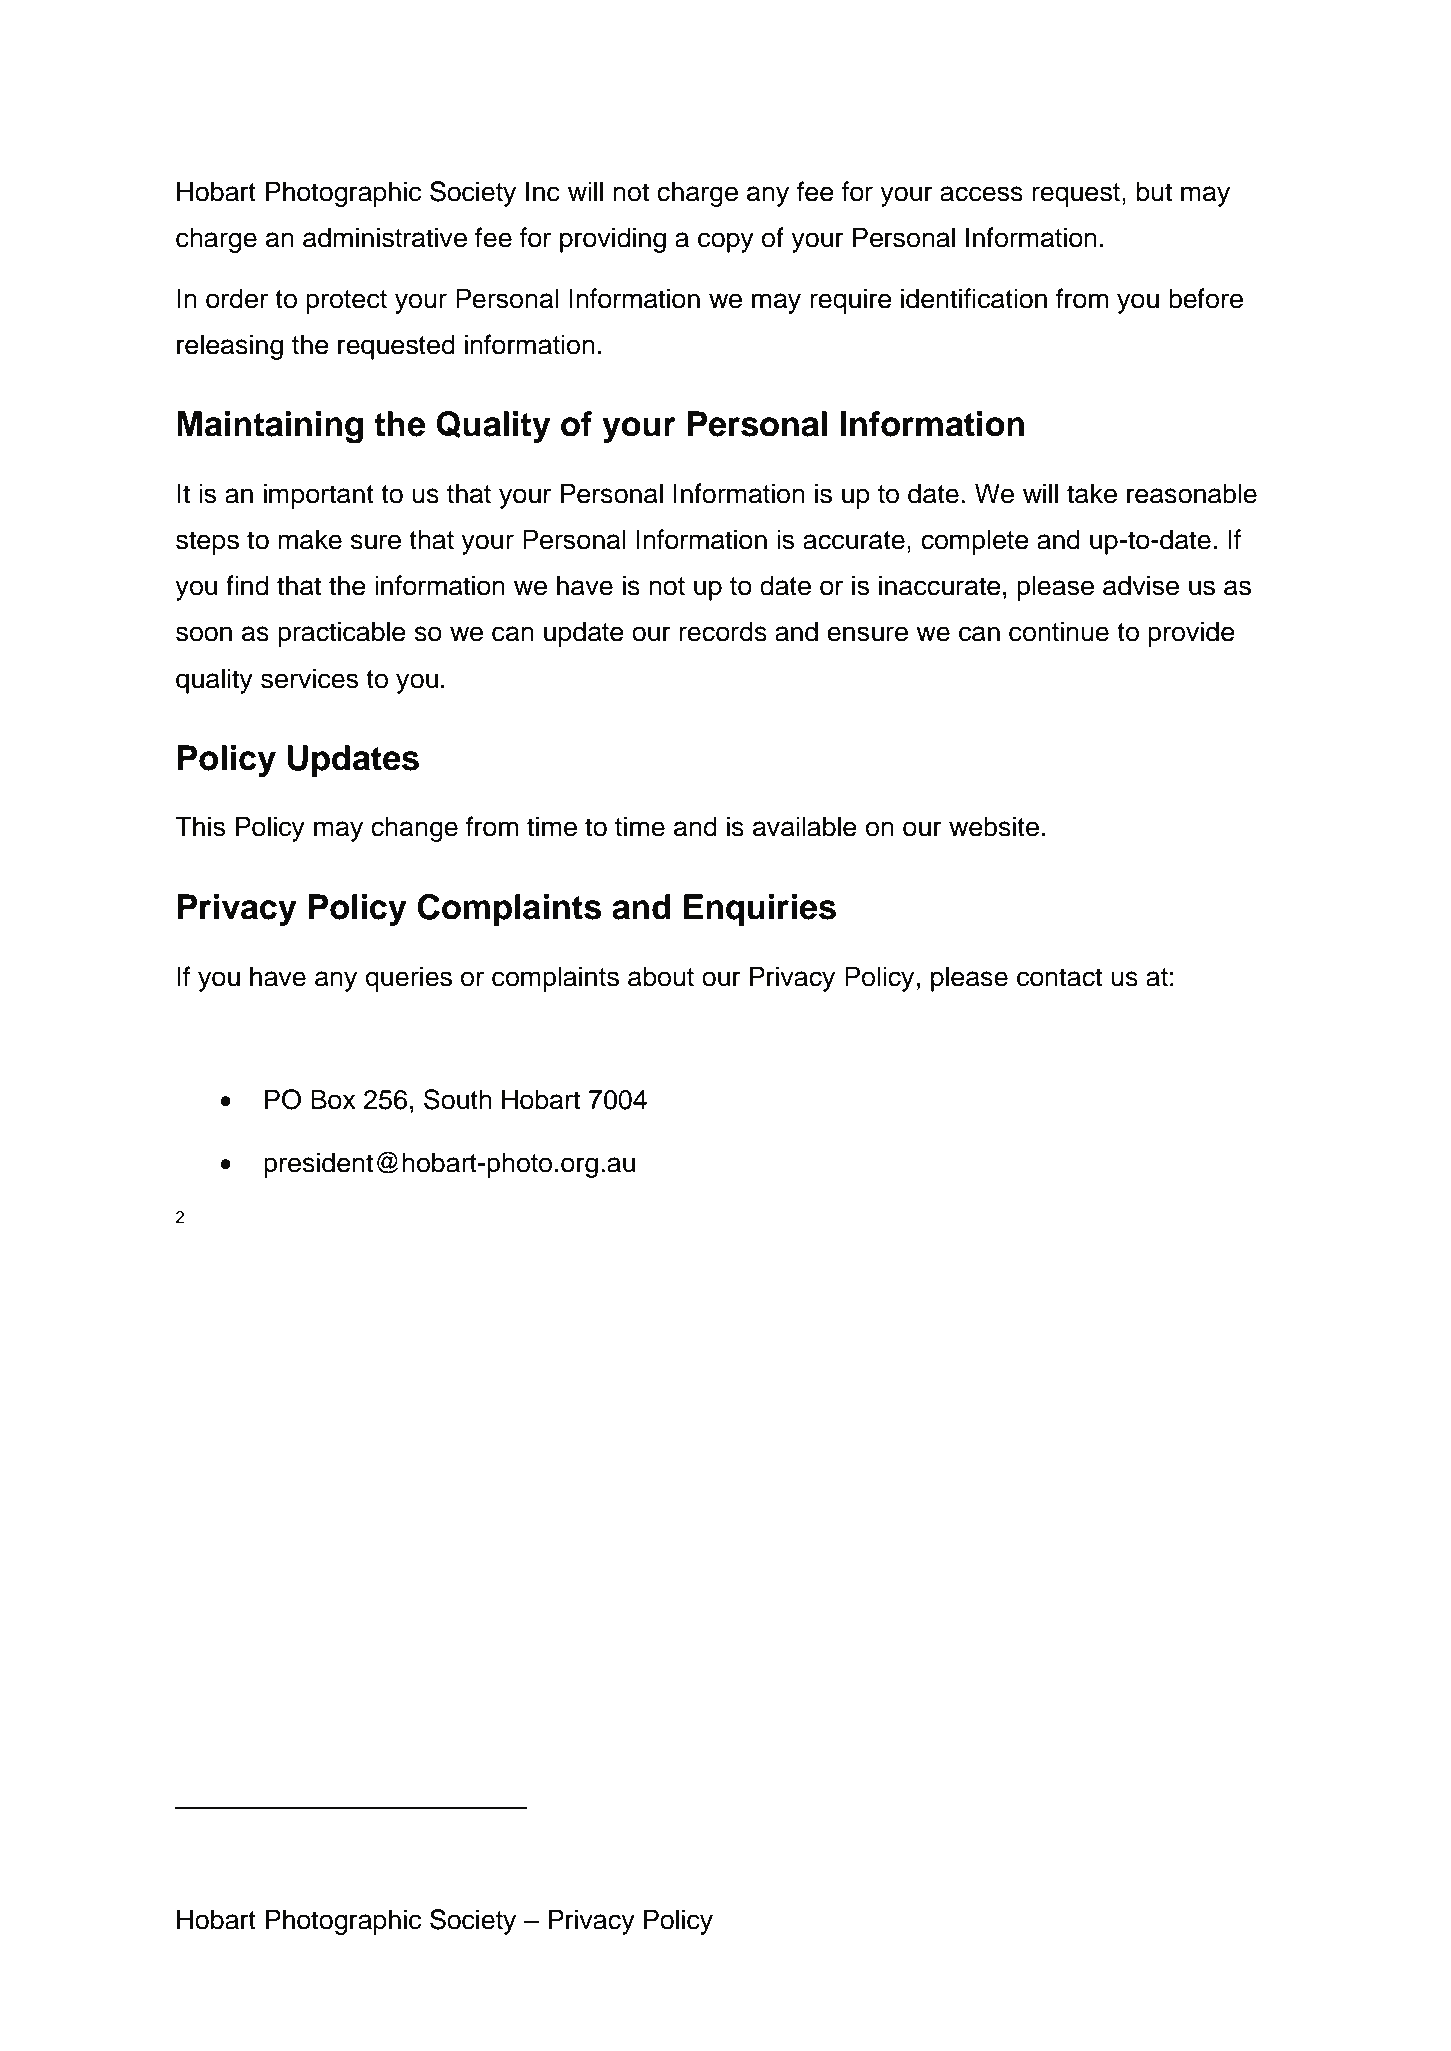  I want to click on change, so click(414, 829).
